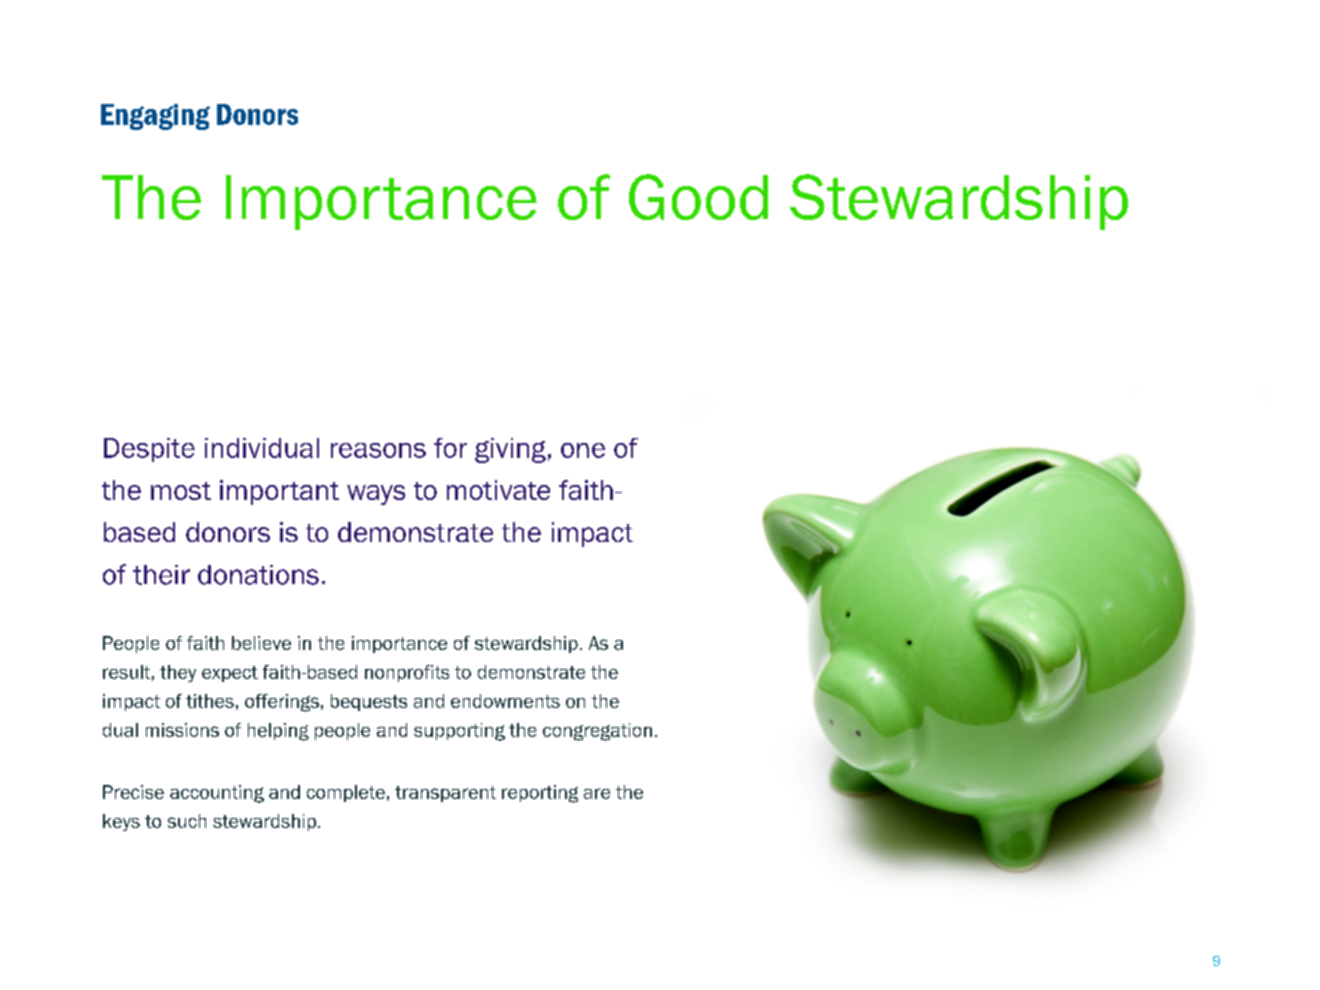 The image size is (1320, 990). Describe the element at coordinates (161, 575) in the screenshot. I see `their` at that location.
